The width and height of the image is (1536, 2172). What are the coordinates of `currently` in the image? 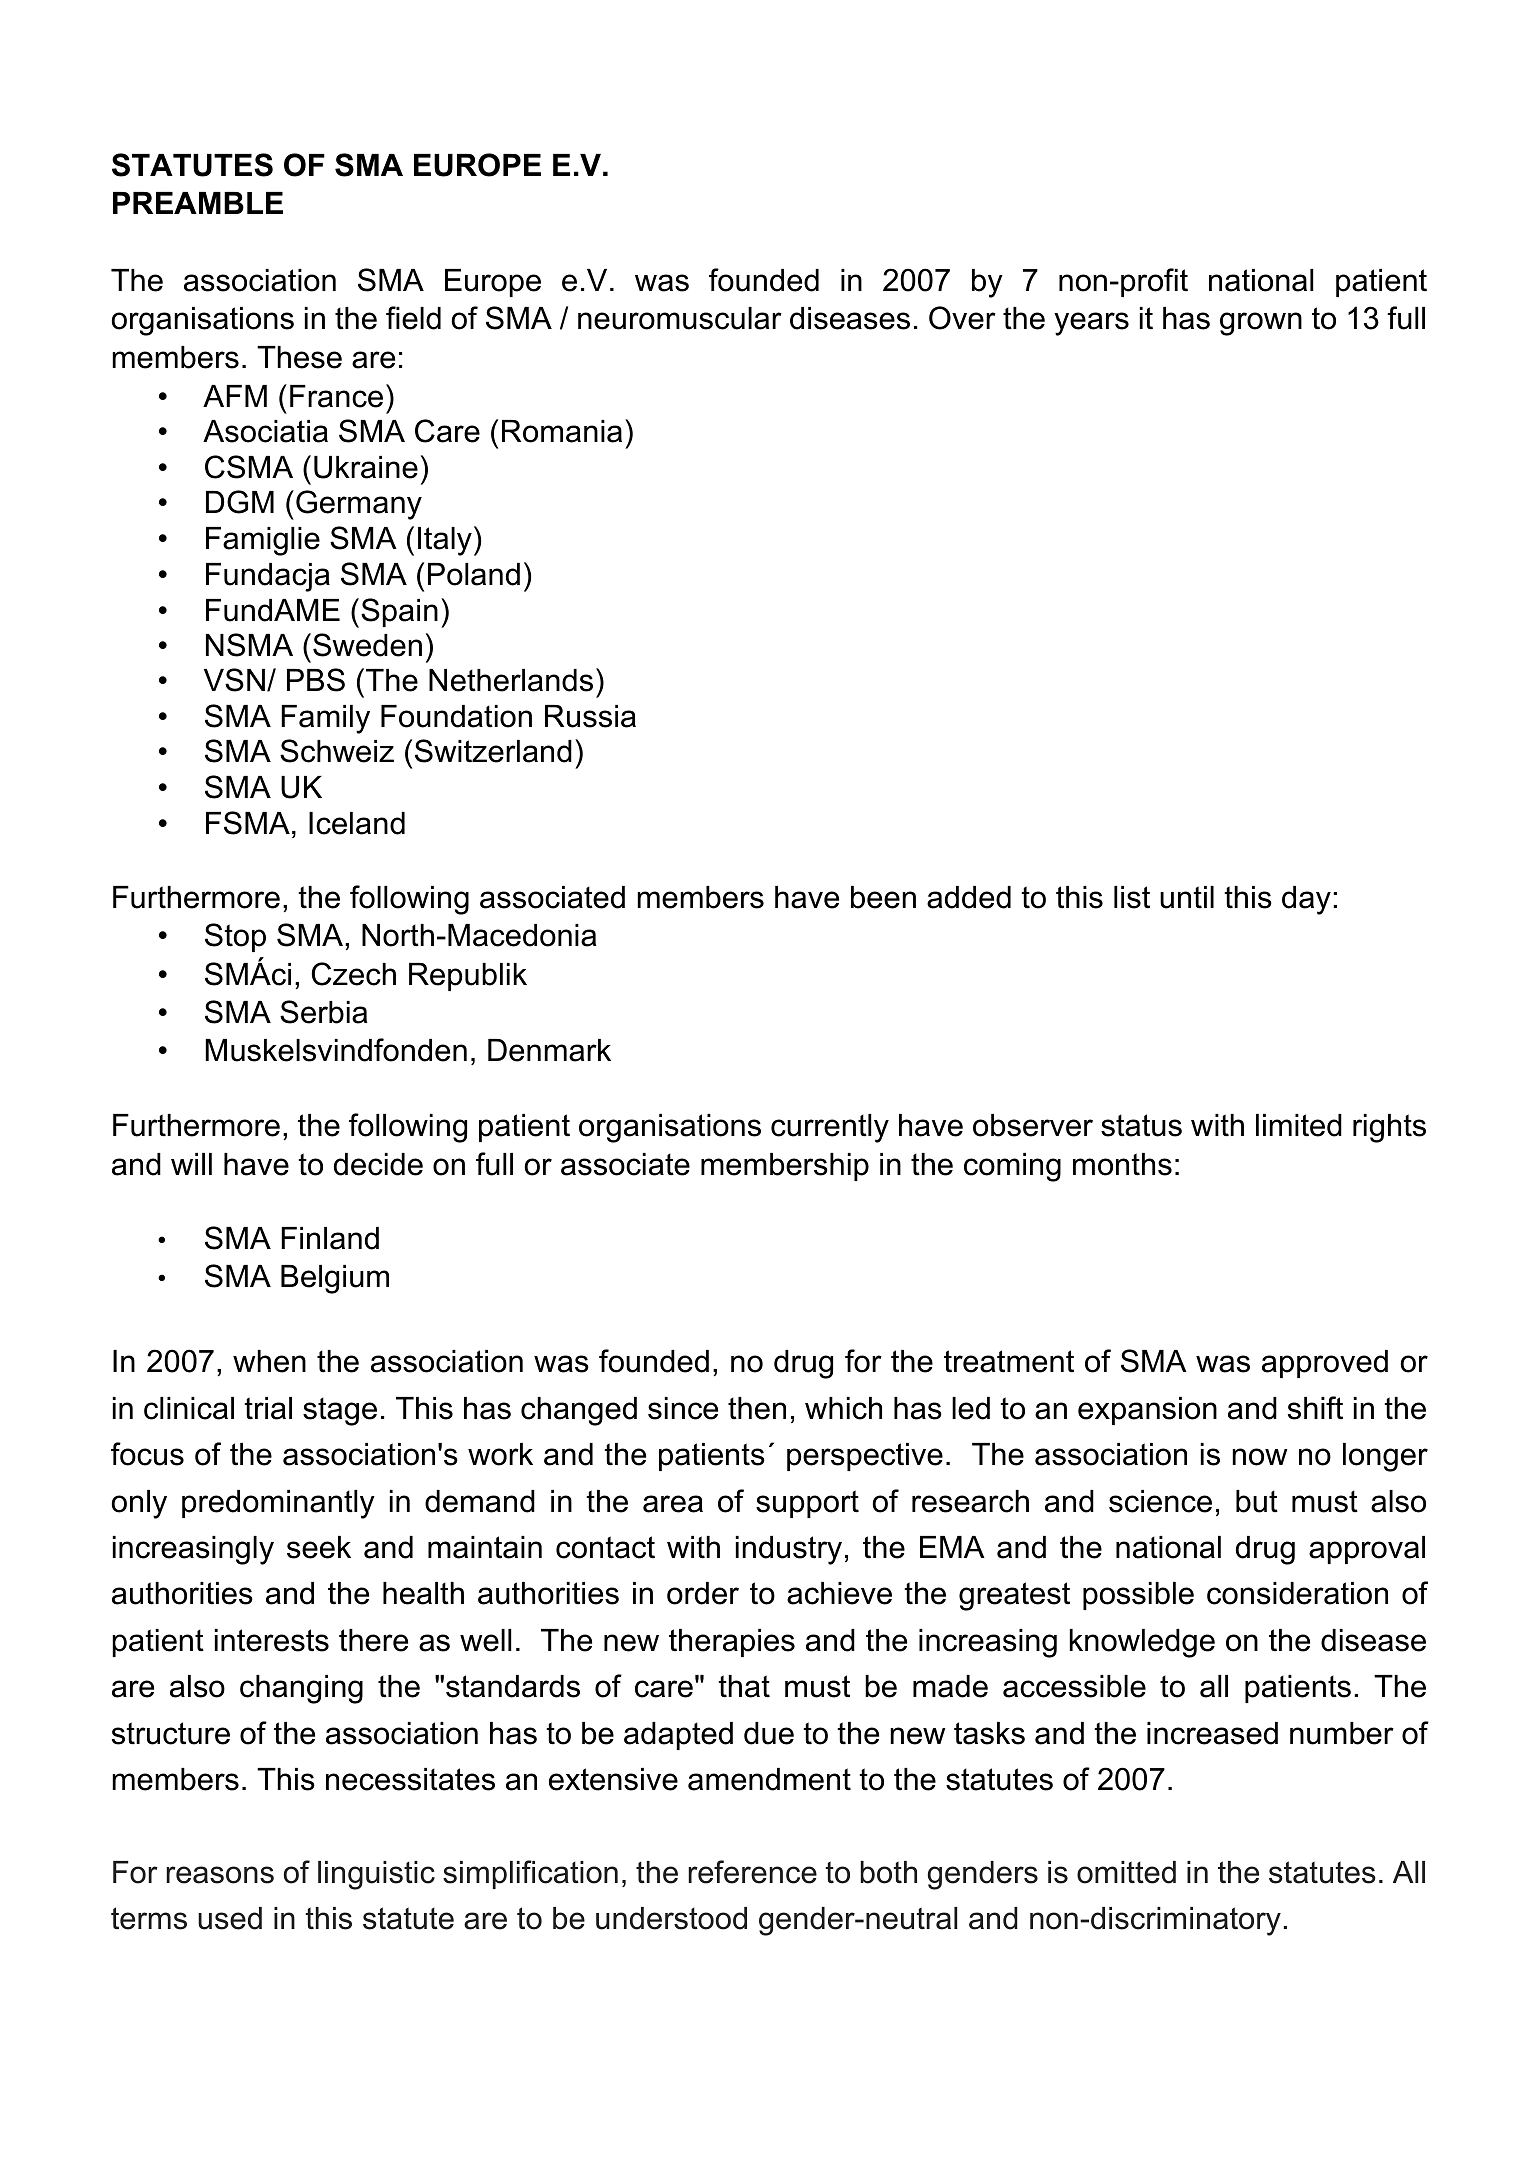 It's located at (830, 1128).
